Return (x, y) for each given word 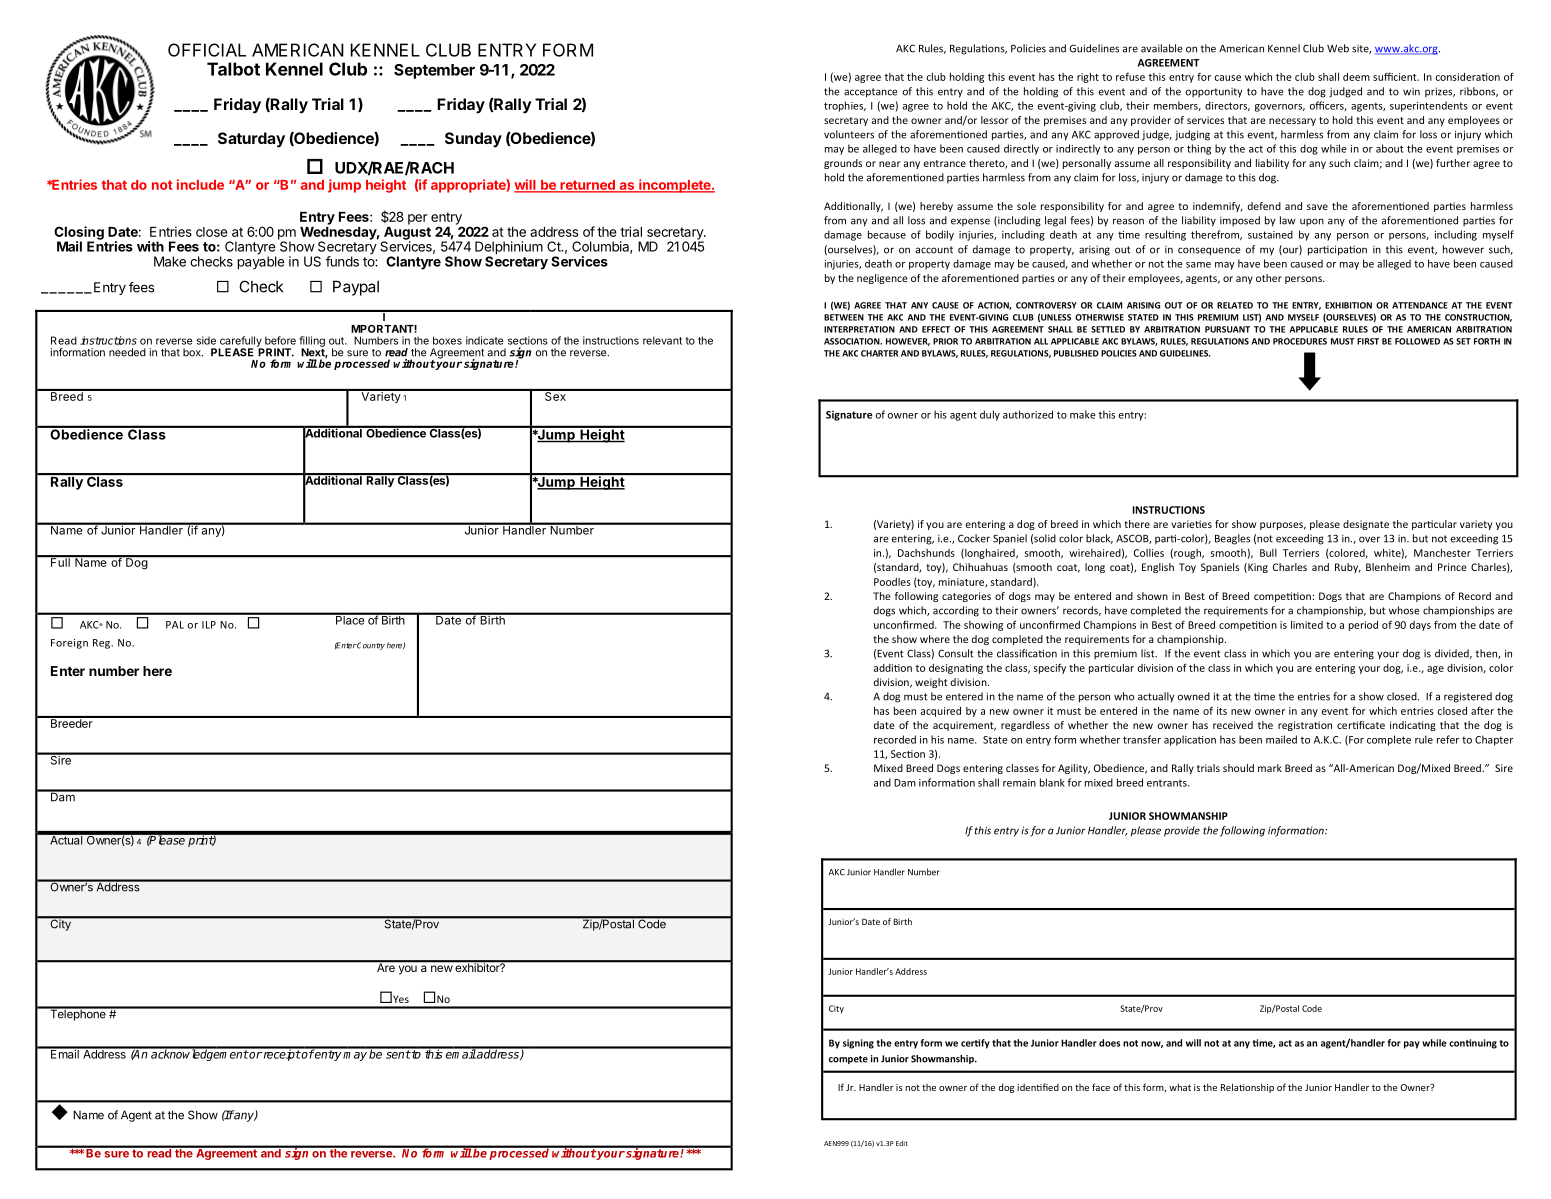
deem (1356, 77)
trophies (845, 106)
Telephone (78, 1014)
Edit (902, 1143)
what (1180, 1087)
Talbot (233, 69)
